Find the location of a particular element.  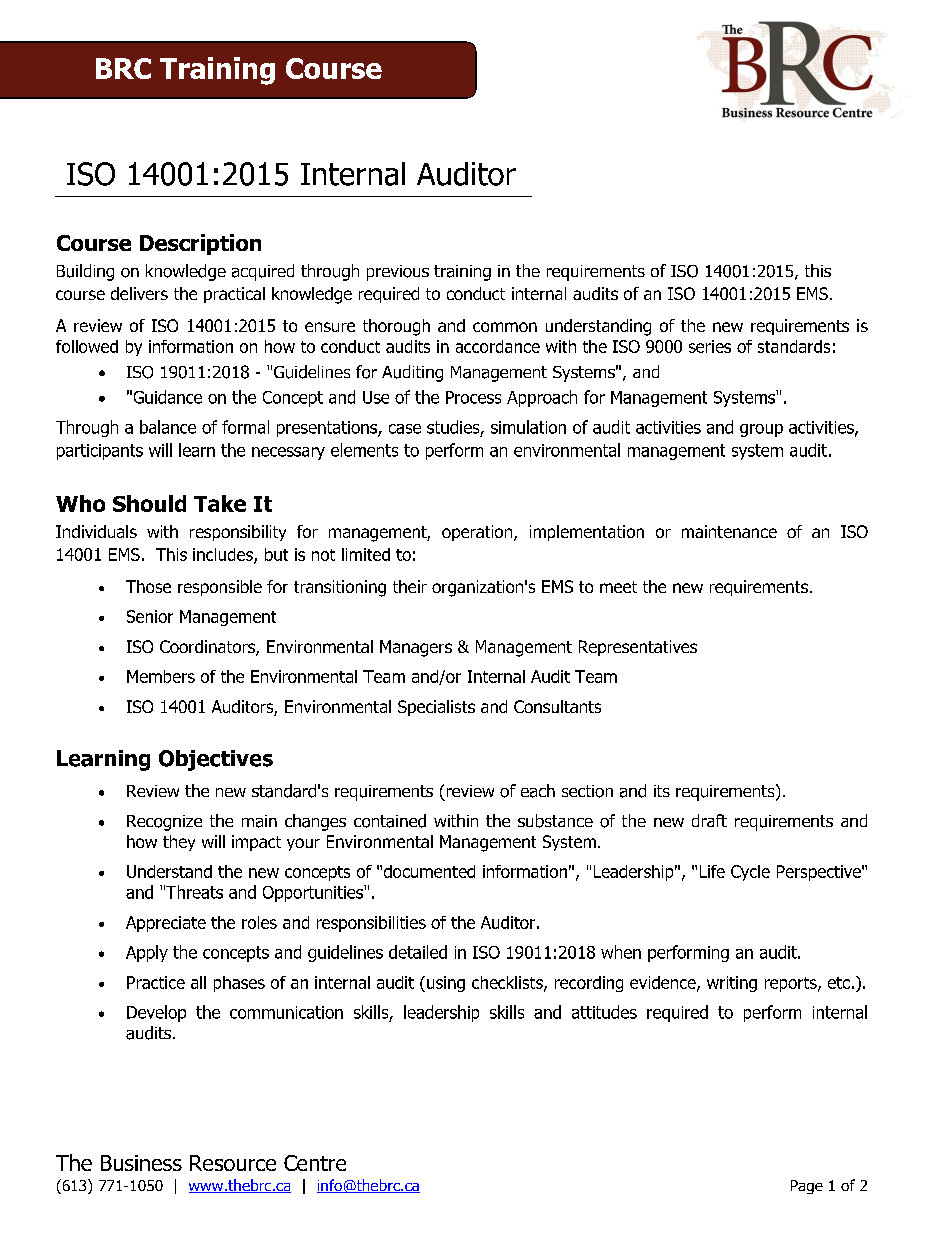

series is located at coordinates (710, 346).
